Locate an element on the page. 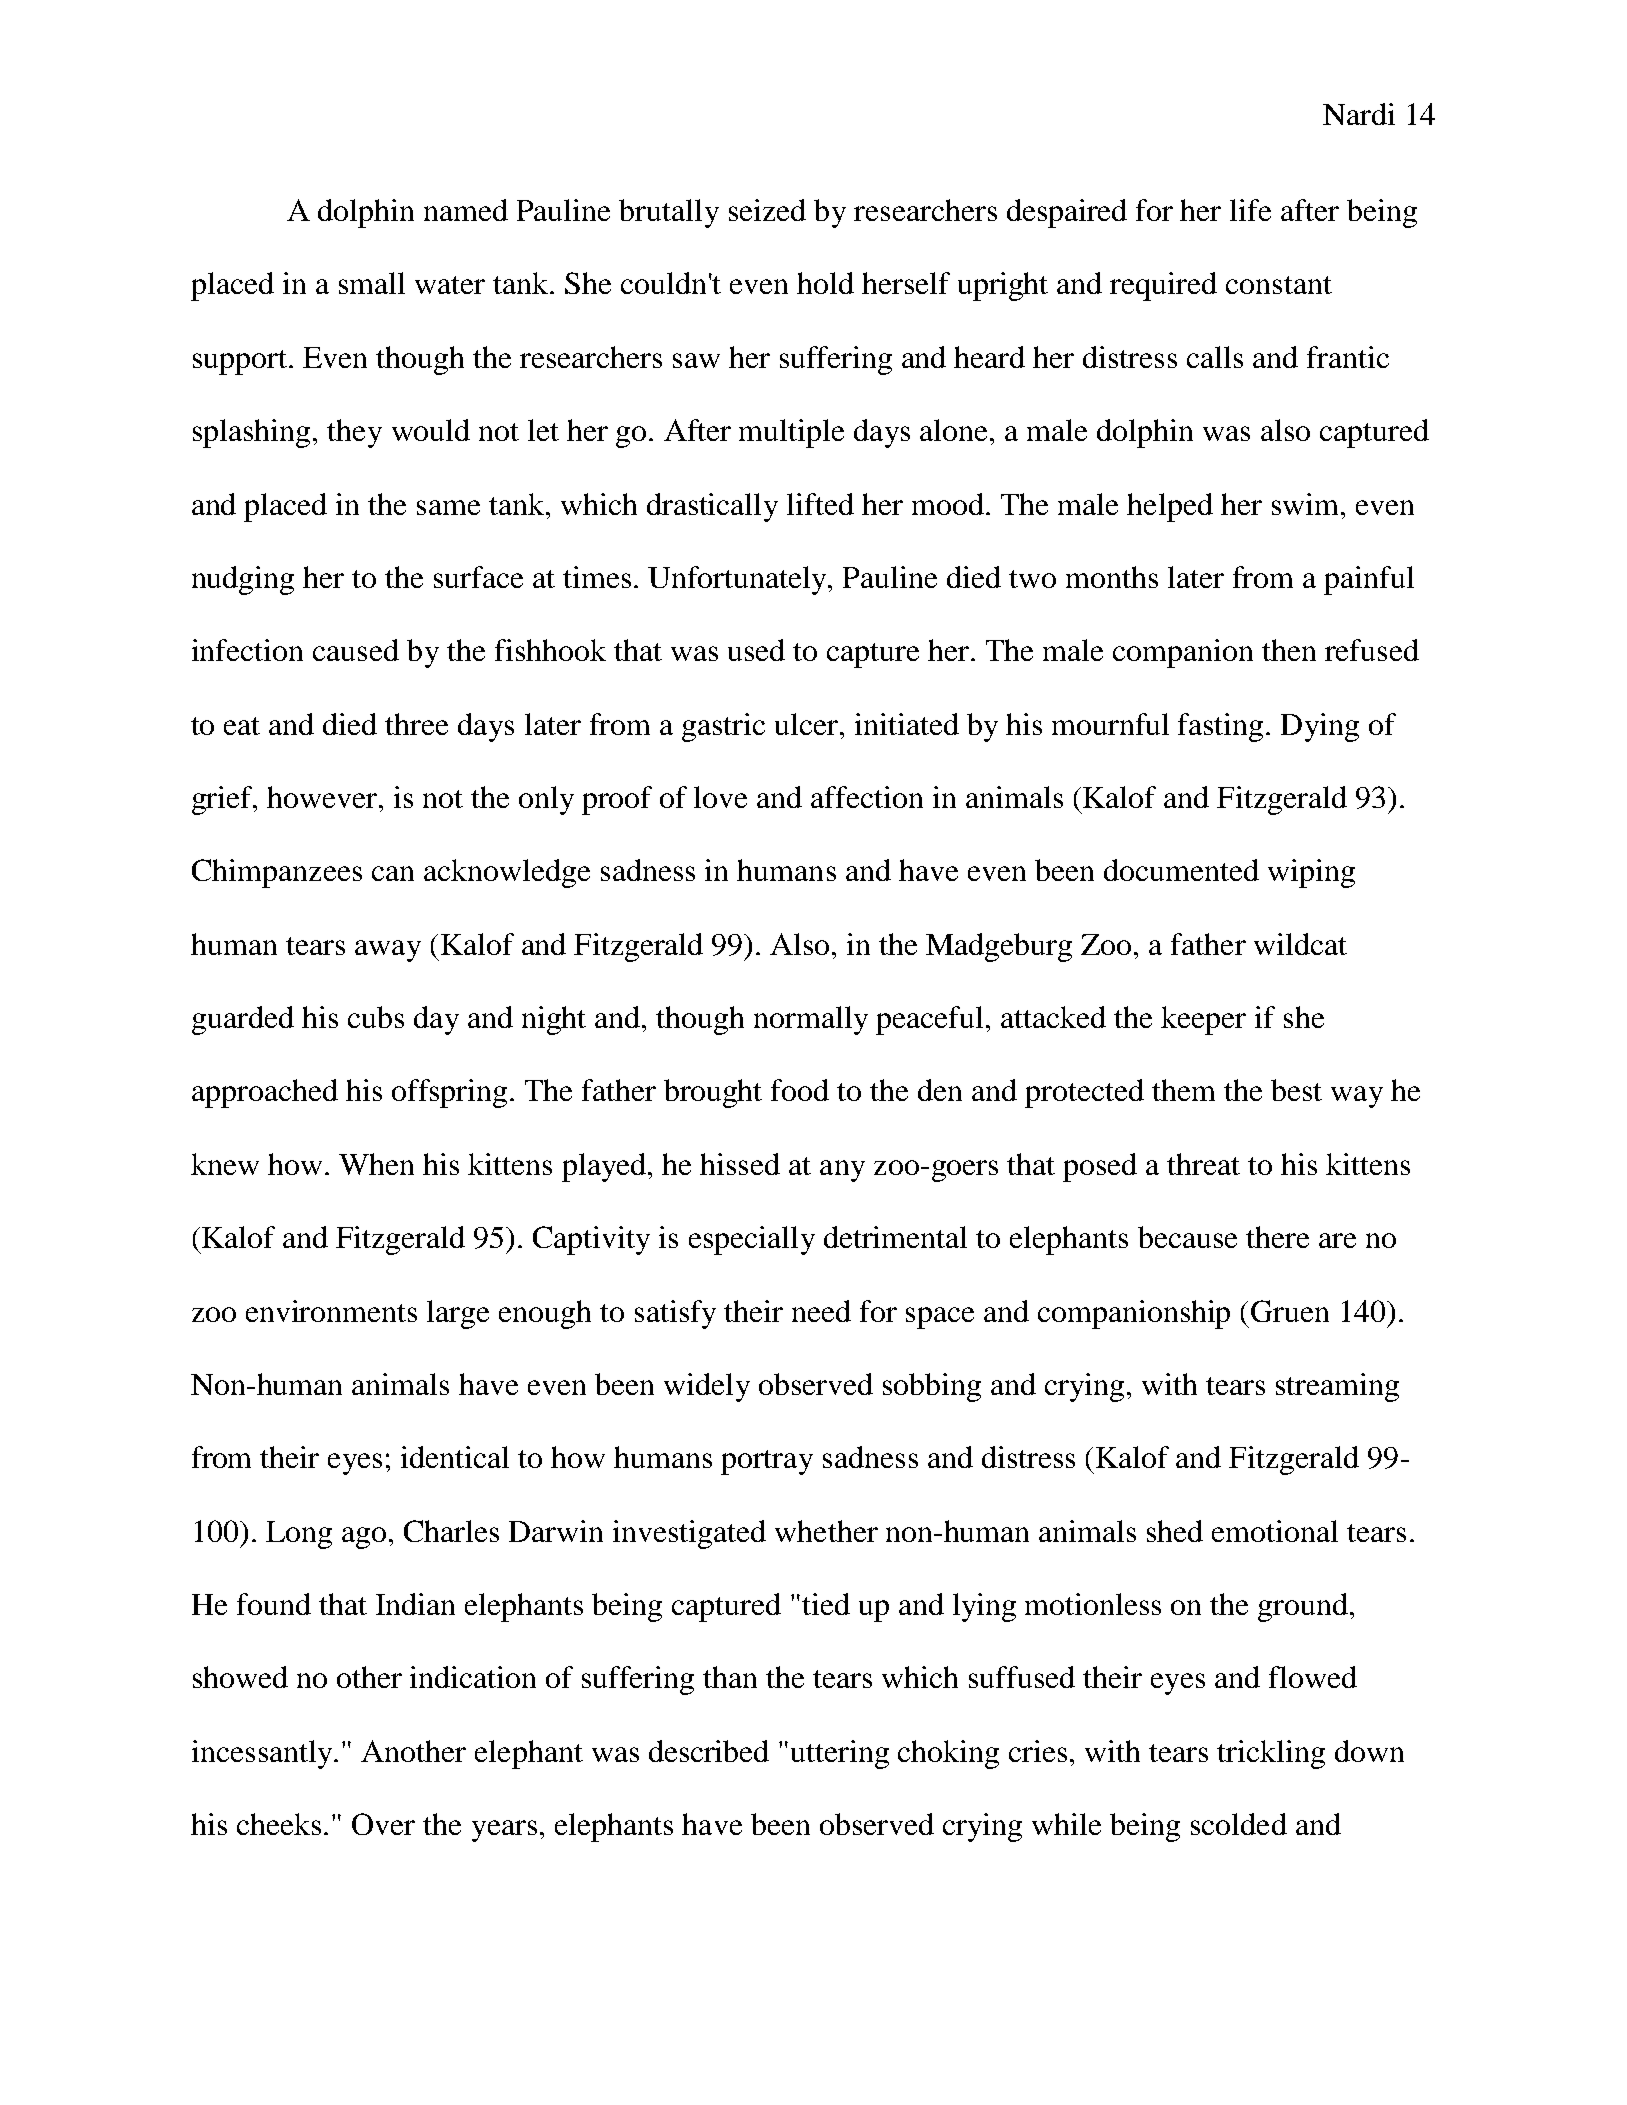 This image has width=1627, height=2105. small is located at coordinates (372, 283).
